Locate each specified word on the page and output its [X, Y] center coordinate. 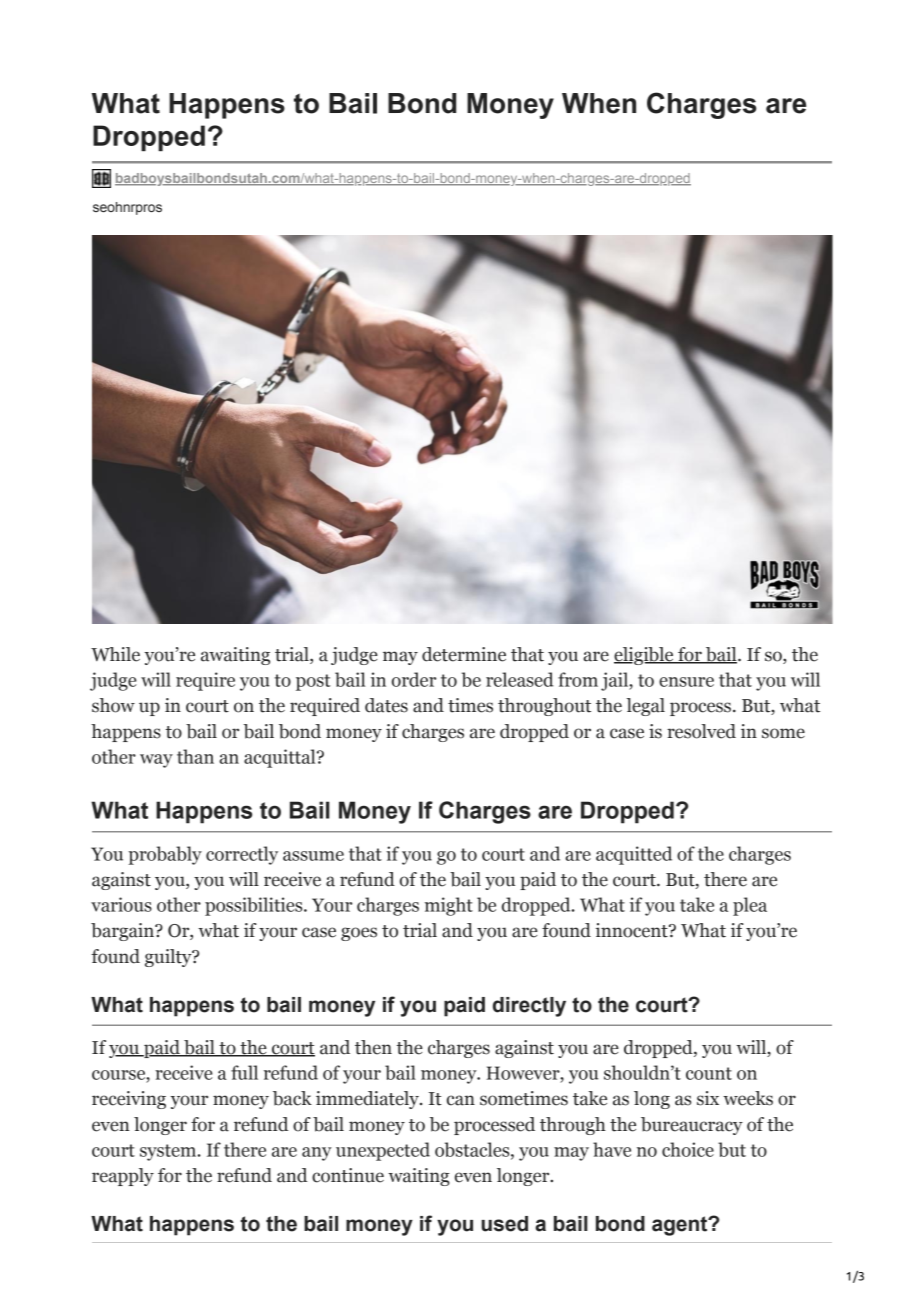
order [414, 679]
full [244, 1072]
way [156, 761]
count [709, 1073]
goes [359, 934]
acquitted [634, 855]
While [115, 654]
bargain [123, 932]
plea [750, 906]
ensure [686, 682]
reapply [123, 1177]
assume [313, 856]
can [461, 1100]
